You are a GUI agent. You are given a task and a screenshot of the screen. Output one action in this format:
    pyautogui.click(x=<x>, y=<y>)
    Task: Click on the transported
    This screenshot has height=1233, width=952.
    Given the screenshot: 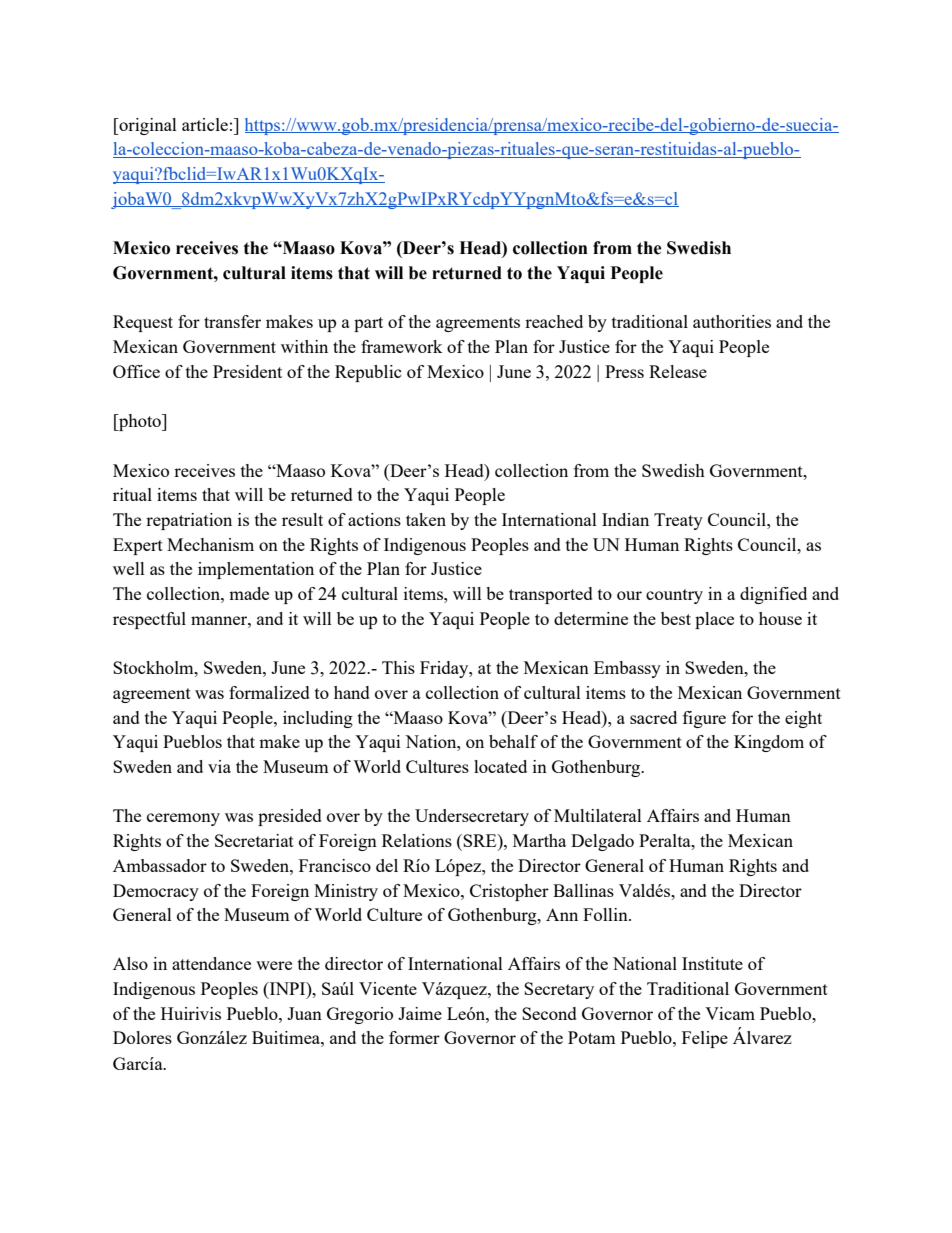 What is the action you would take?
    pyautogui.click(x=551, y=595)
